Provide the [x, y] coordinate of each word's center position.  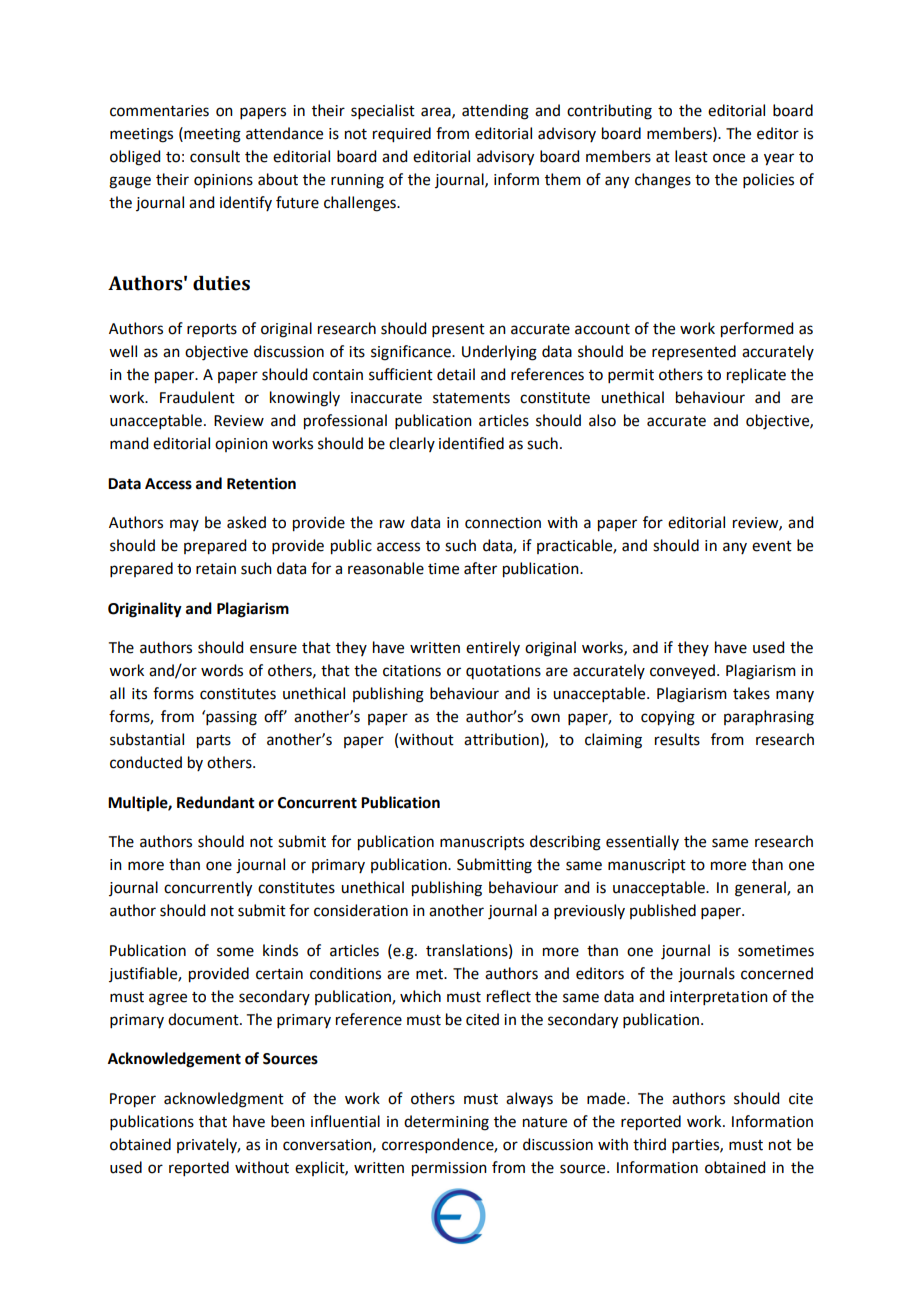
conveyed [682, 672]
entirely [493, 648]
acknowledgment [224, 1100]
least [691, 156]
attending [495, 112]
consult [215, 156]
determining [446, 1123]
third [649, 1144]
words [222, 670]
